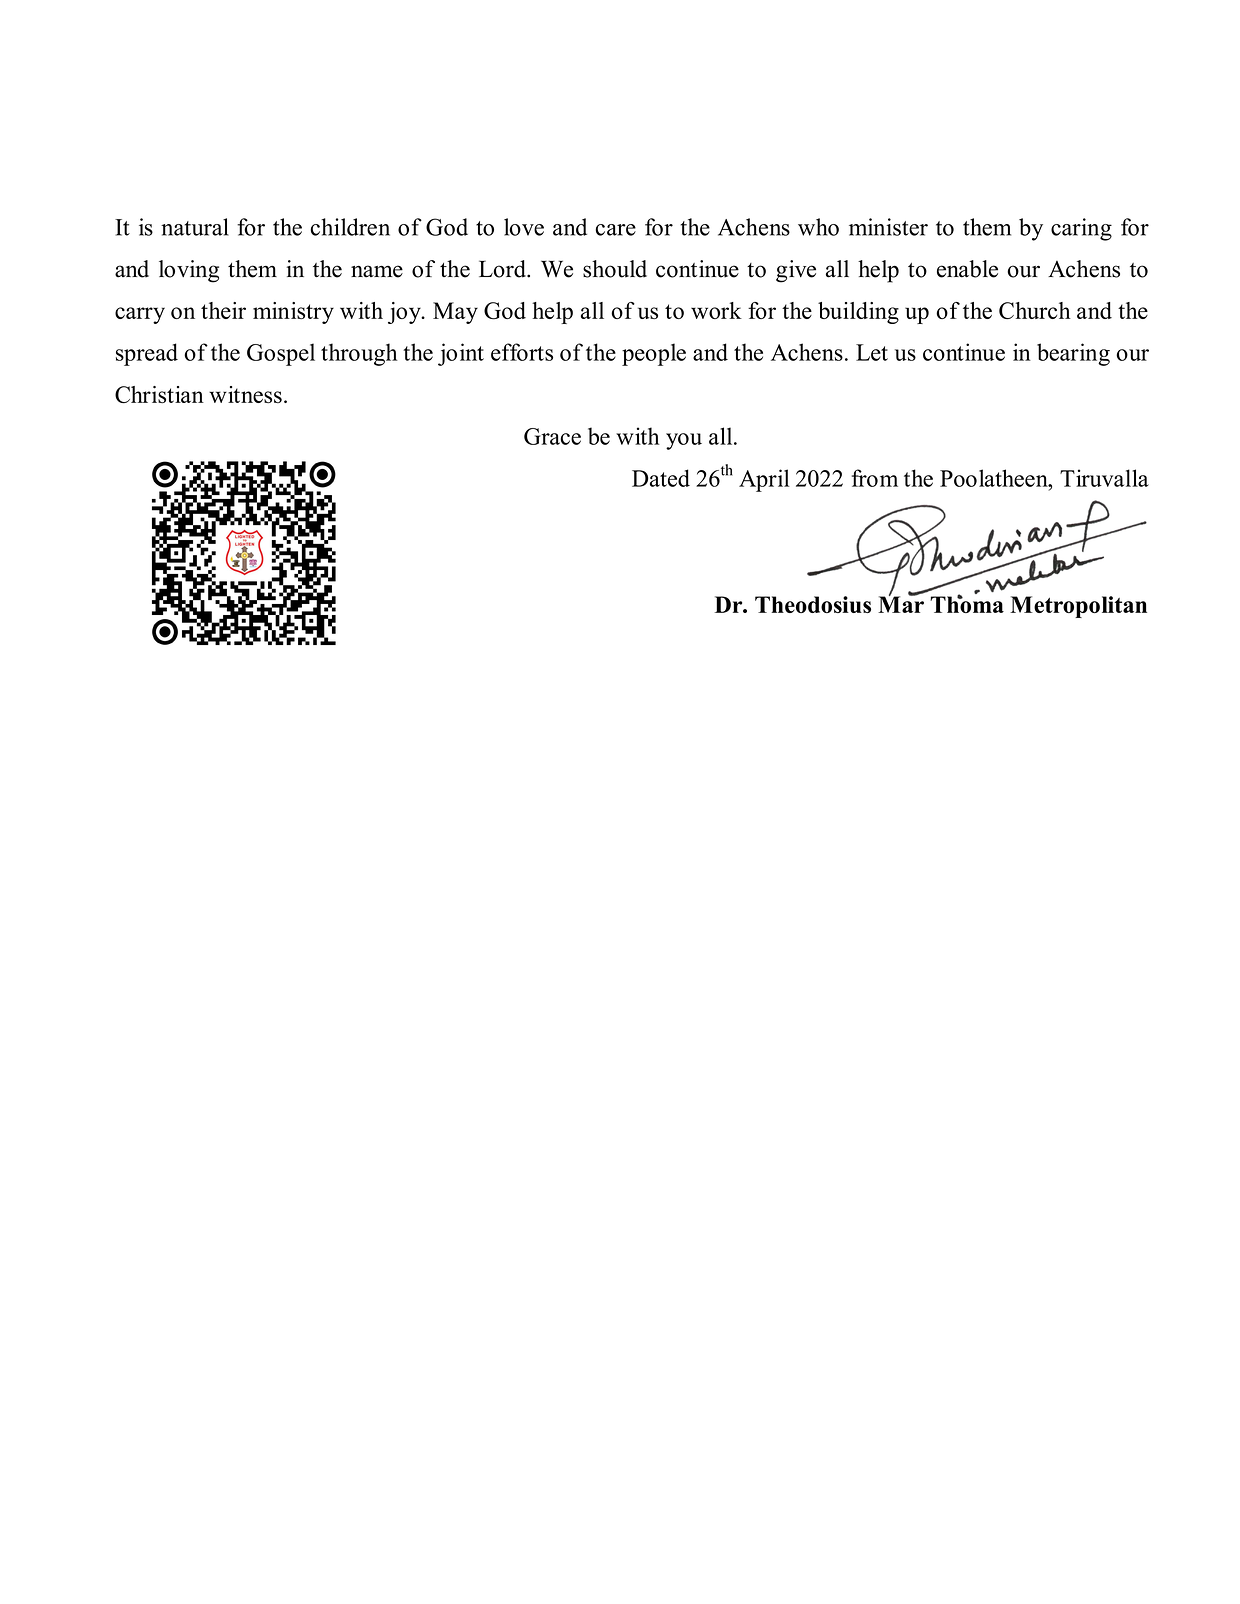 The image size is (1240, 1604). I want to click on Gospel, so click(281, 354).
